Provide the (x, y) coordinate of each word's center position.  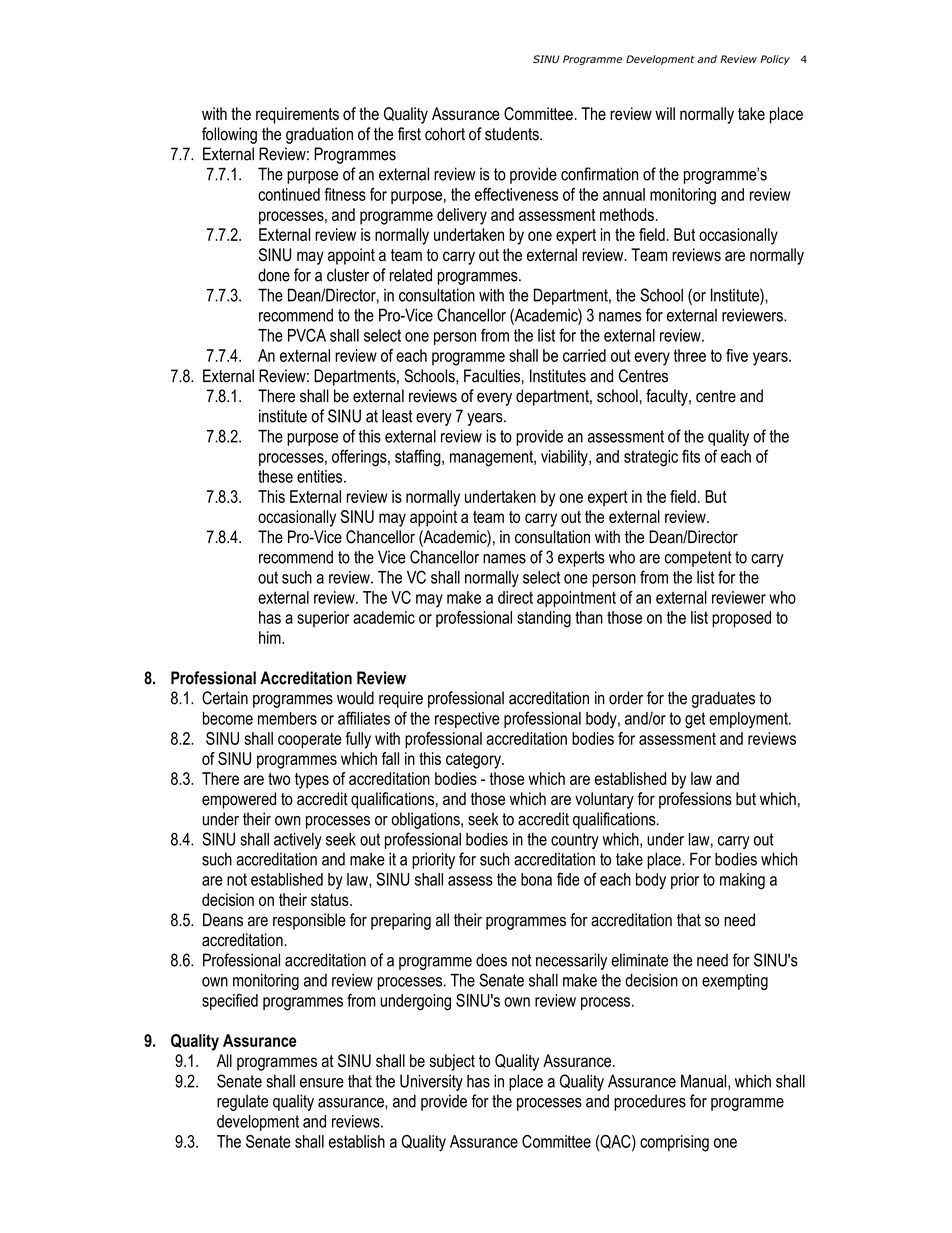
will (665, 113)
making (742, 881)
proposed (741, 619)
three (690, 355)
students (513, 134)
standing (544, 619)
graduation (319, 135)
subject (452, 1062)
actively (298, 841)
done (274, 275)
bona (536, 879)
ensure (322, 1083)
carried (584, 355)
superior (323, 619)
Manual (705, 1082)
